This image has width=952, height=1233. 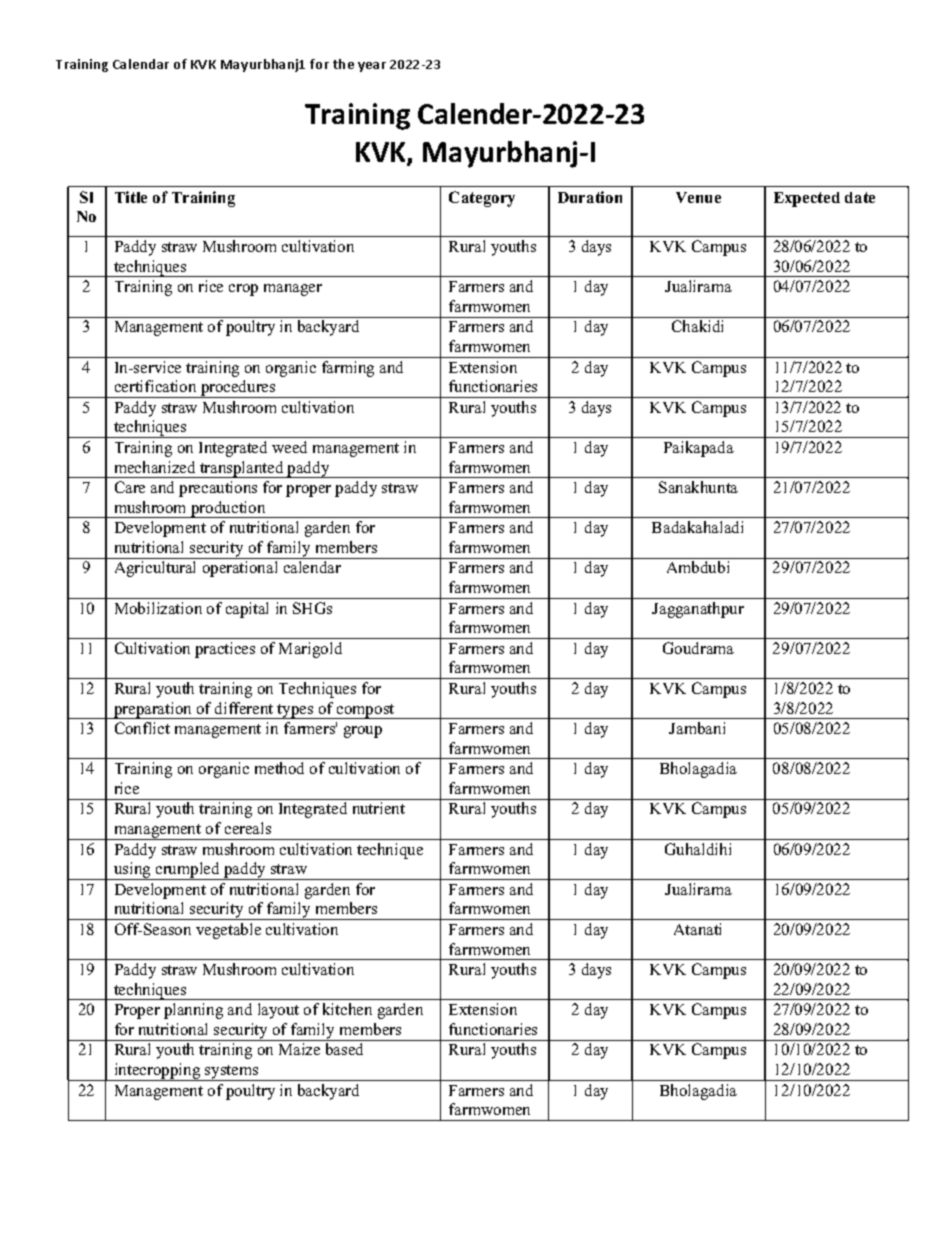 I want to click on systems, so click(x=232, y=1073).
